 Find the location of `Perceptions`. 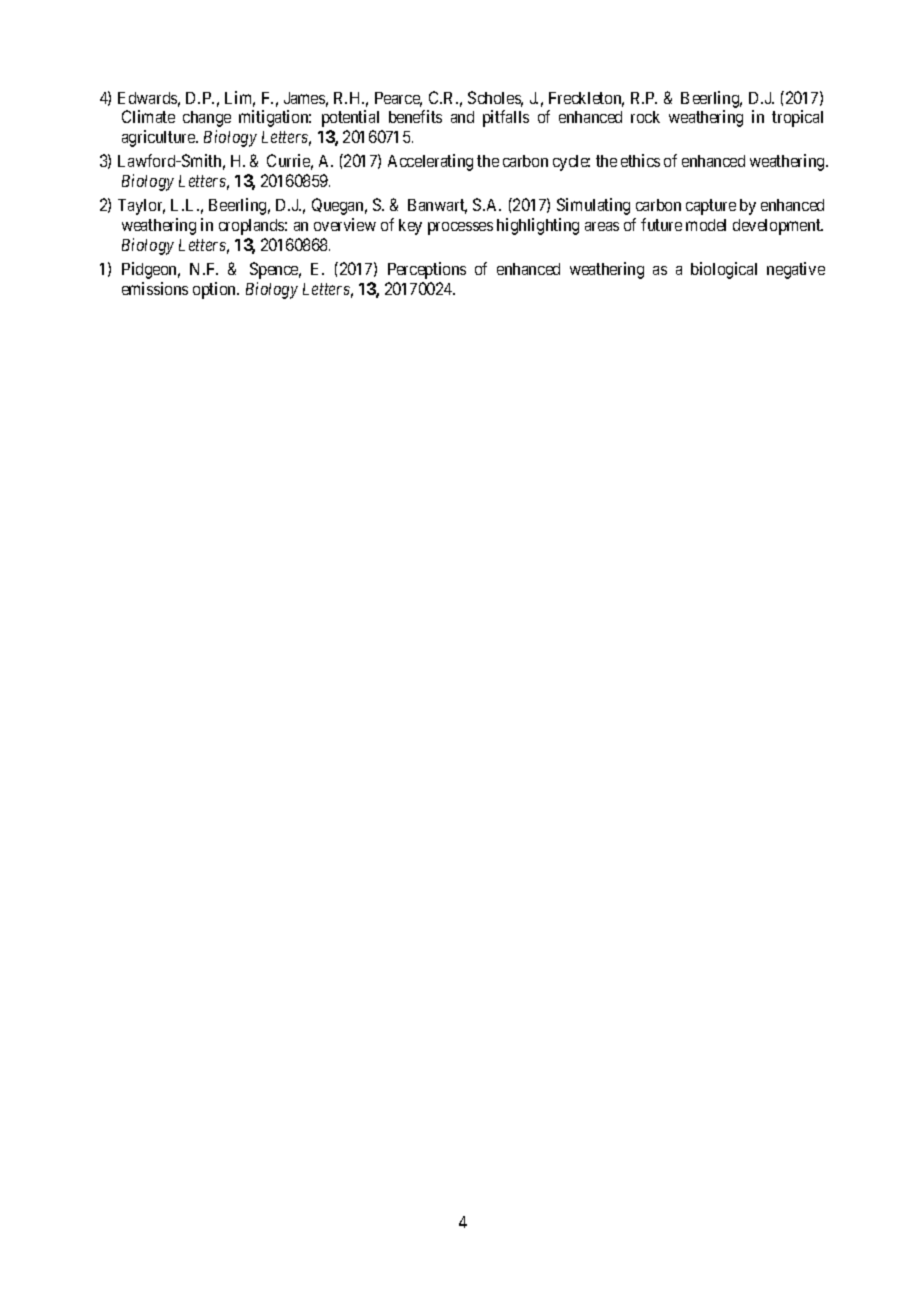

Perceptions is located at coordinates (427, 270).
